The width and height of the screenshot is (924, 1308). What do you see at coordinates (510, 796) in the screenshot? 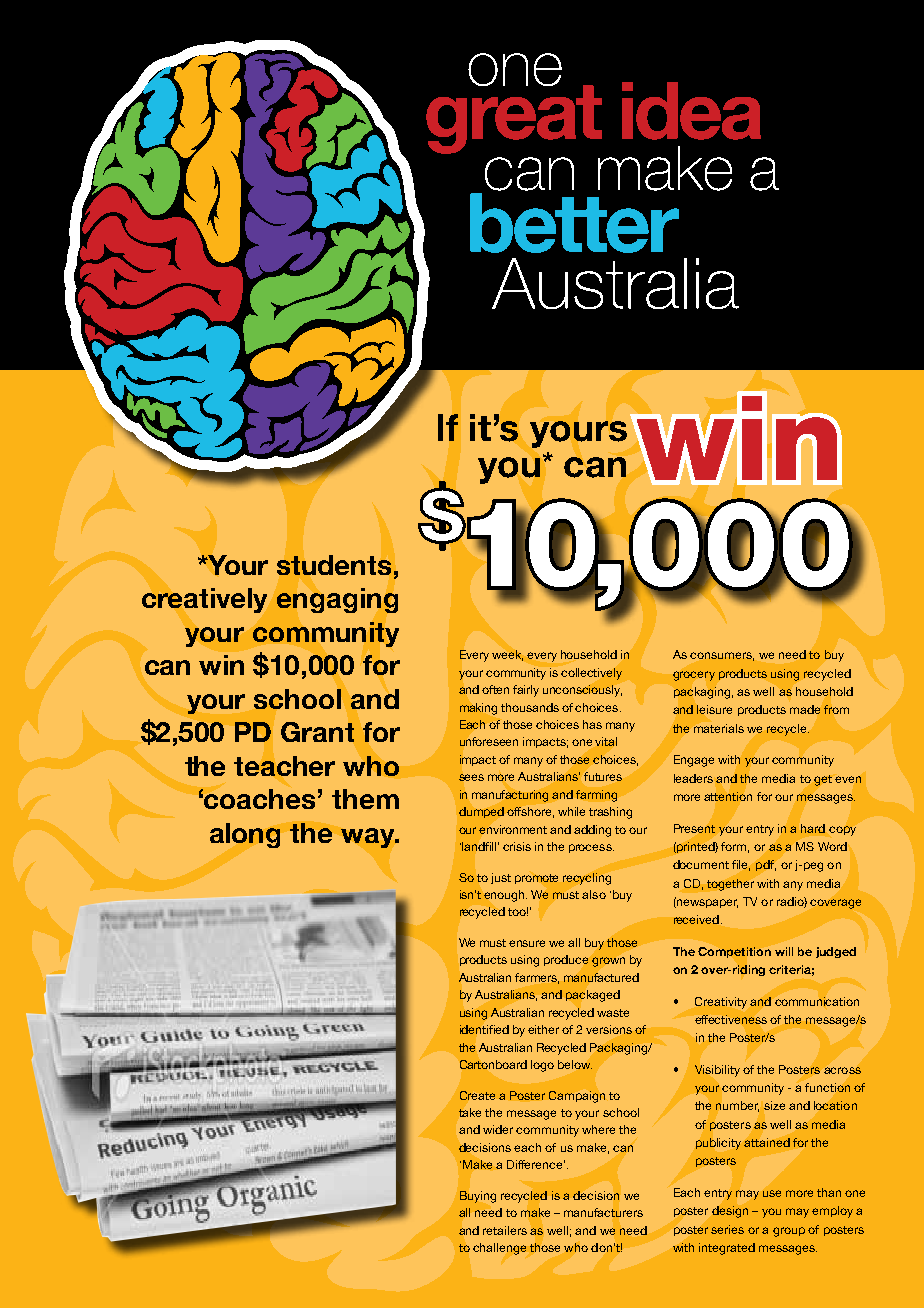
I see `manufacturing` at bounding box center [510, 796].
